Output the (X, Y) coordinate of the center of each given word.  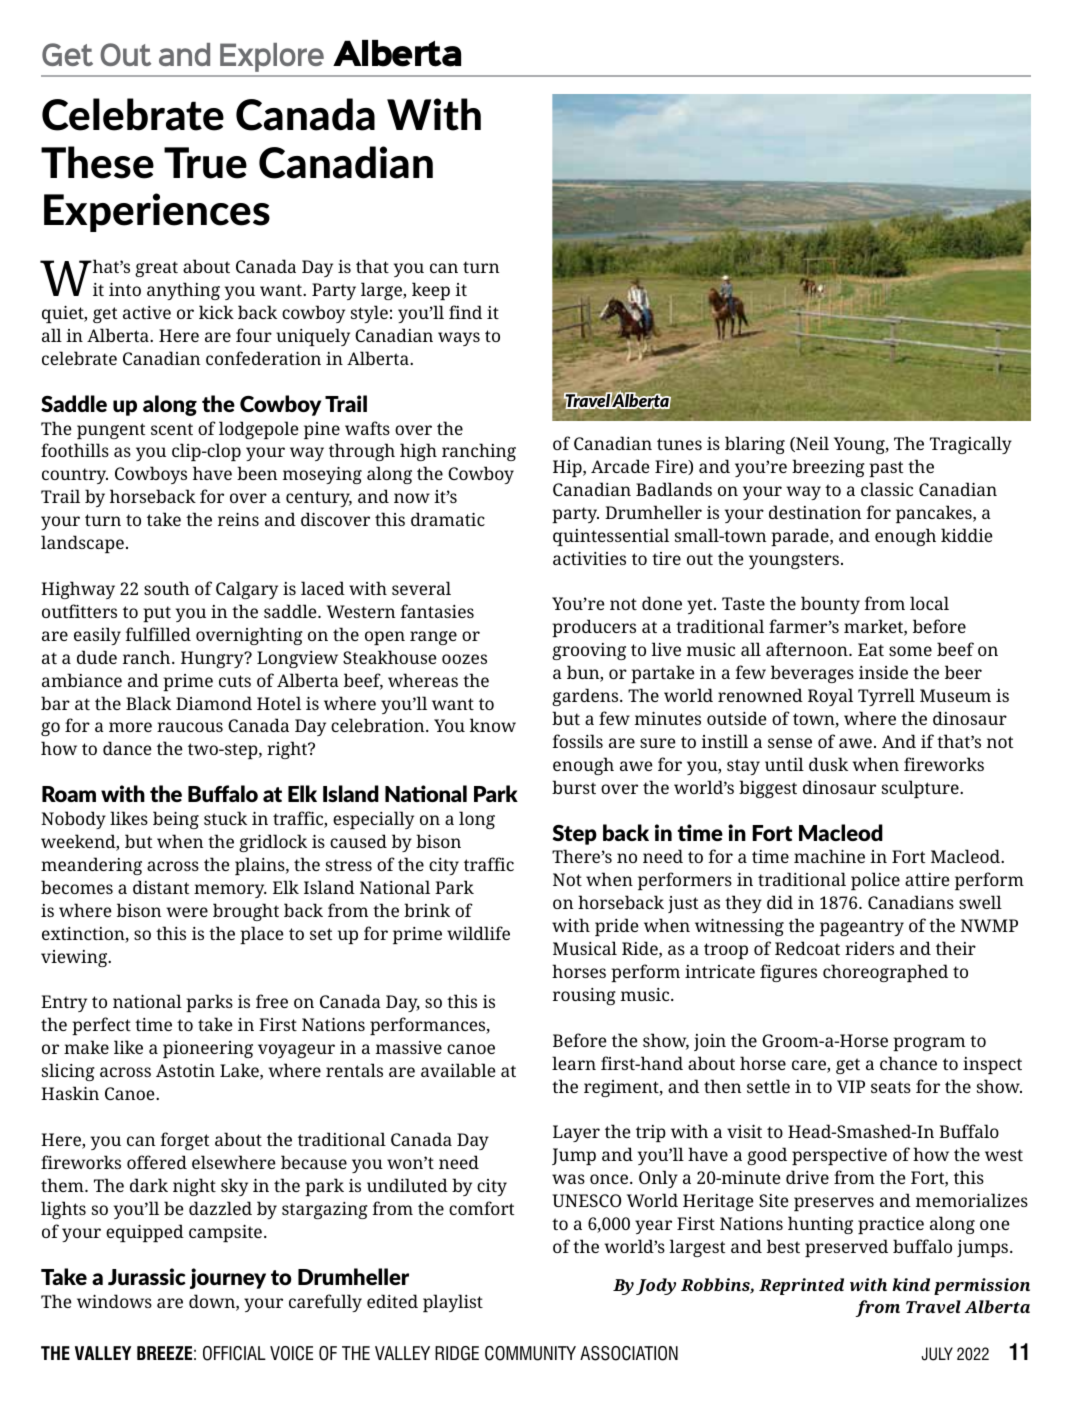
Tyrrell (886, 697)
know (493, 725)
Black (148, 703)
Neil (811, 444)
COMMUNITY (530, 1353)
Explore (272, 57)
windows (114, 1301)
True (205, 163)
